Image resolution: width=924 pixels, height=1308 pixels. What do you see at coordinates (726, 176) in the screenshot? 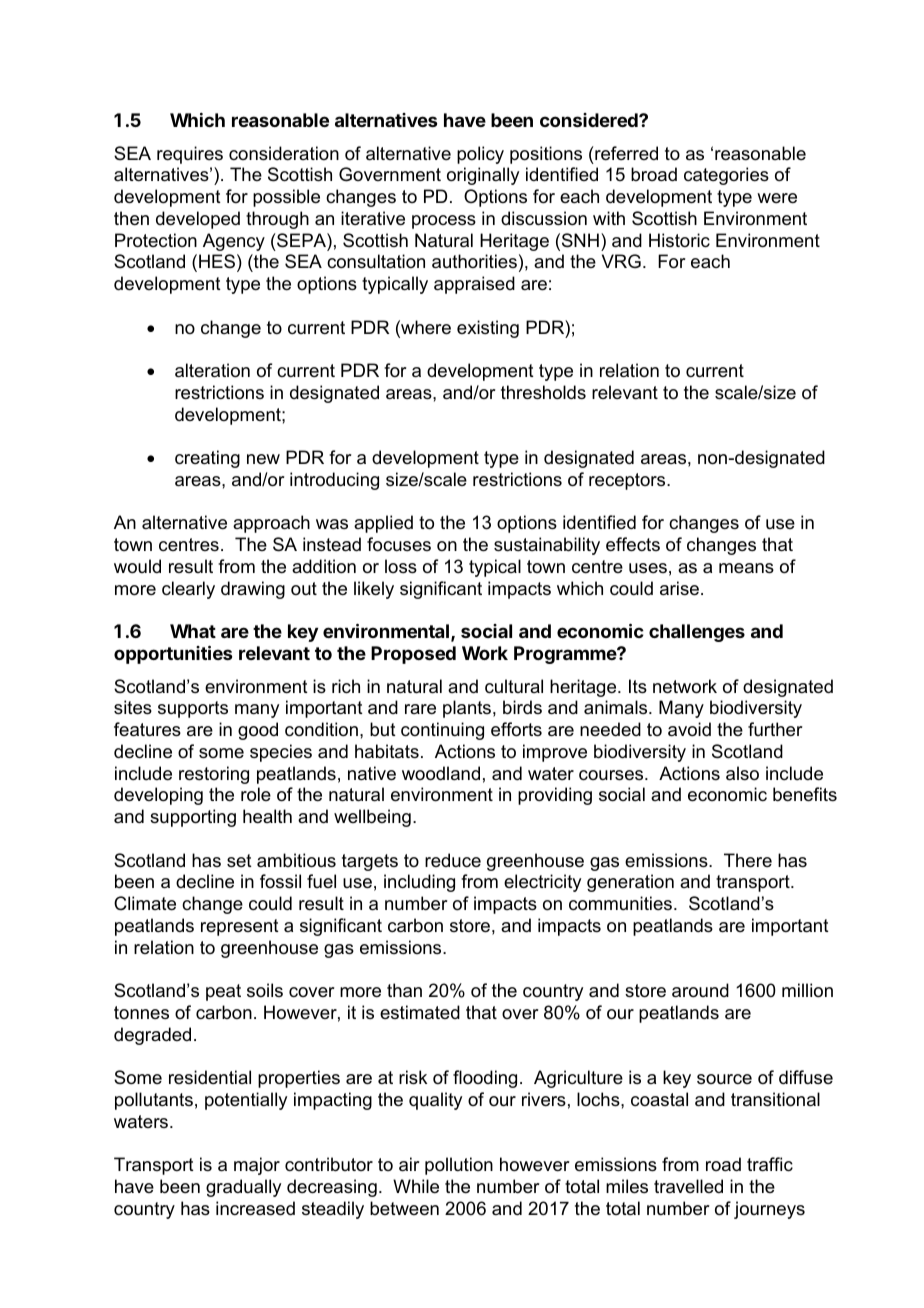
I see `categories` at bounding box center [726, 176].
